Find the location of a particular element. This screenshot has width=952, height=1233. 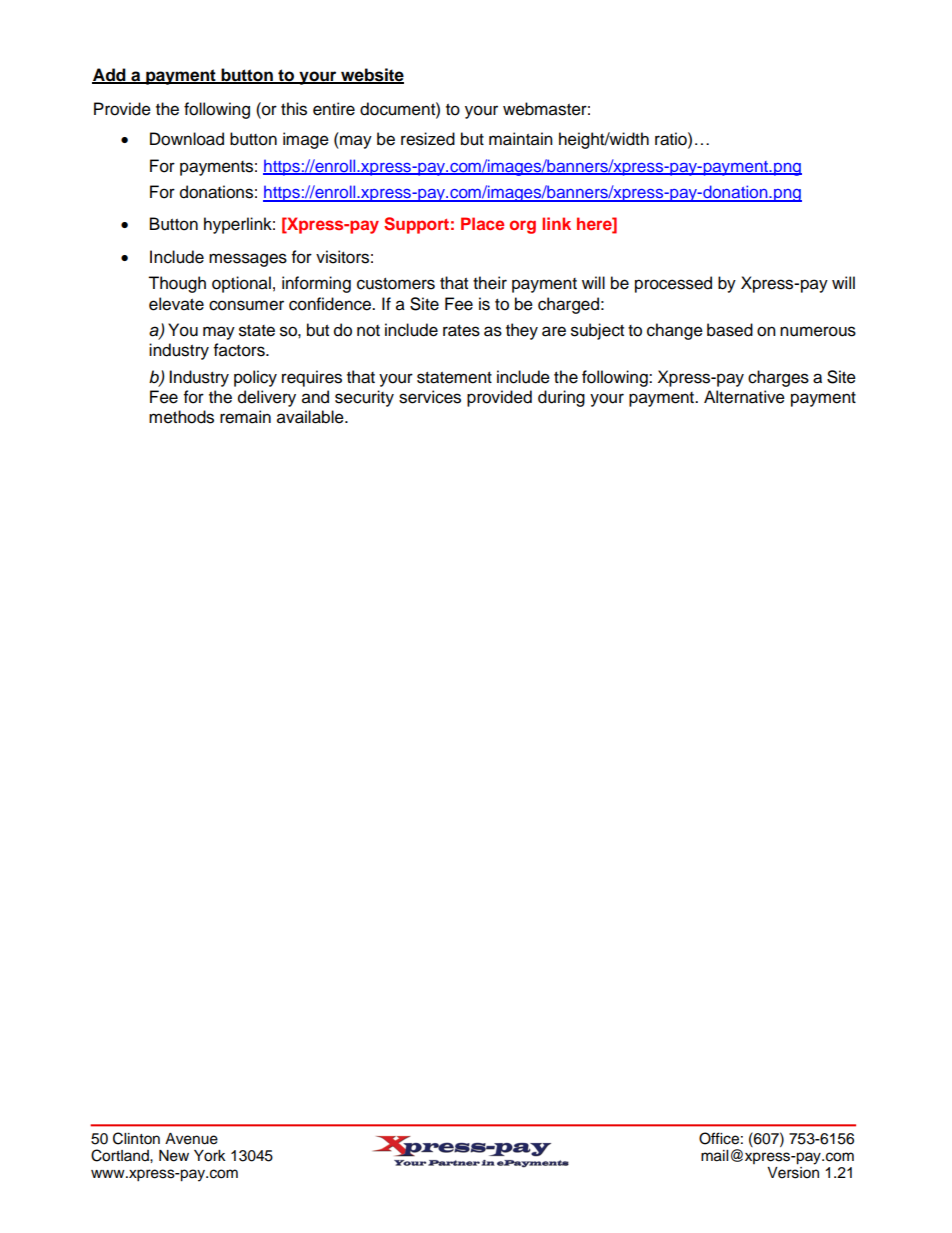

Version is located at coordinates (793, 1173).
